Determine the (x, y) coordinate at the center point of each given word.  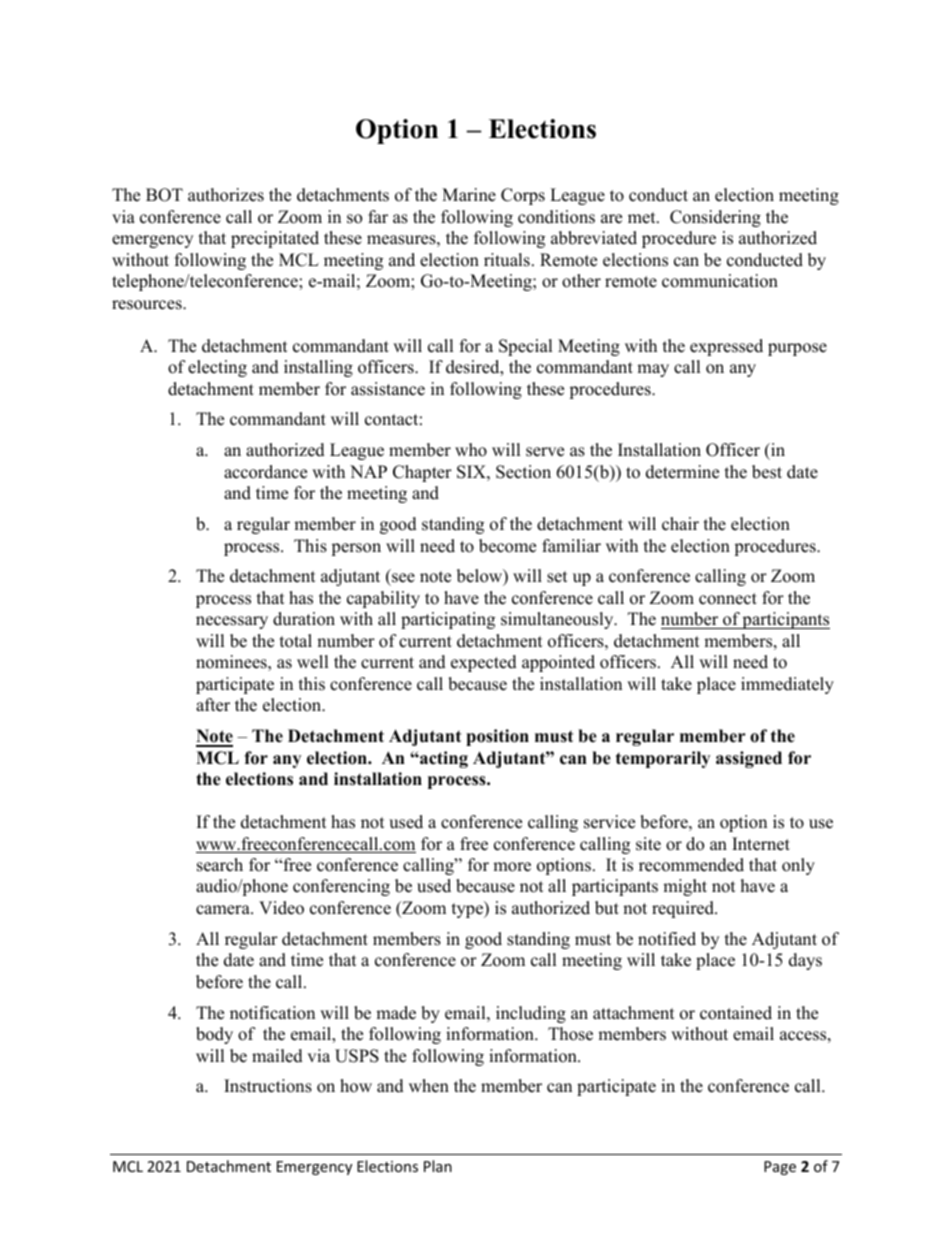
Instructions (268, 1086)
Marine (469, 195)
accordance (265, 472)
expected (484, 663)
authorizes (226, 195)
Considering (715, 218)
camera (224, 910)
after (213, 705)
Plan (438, 1166)
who (471, 450)
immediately (787, 685)
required (684, 909)
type (468, 909)
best (767, 472)
